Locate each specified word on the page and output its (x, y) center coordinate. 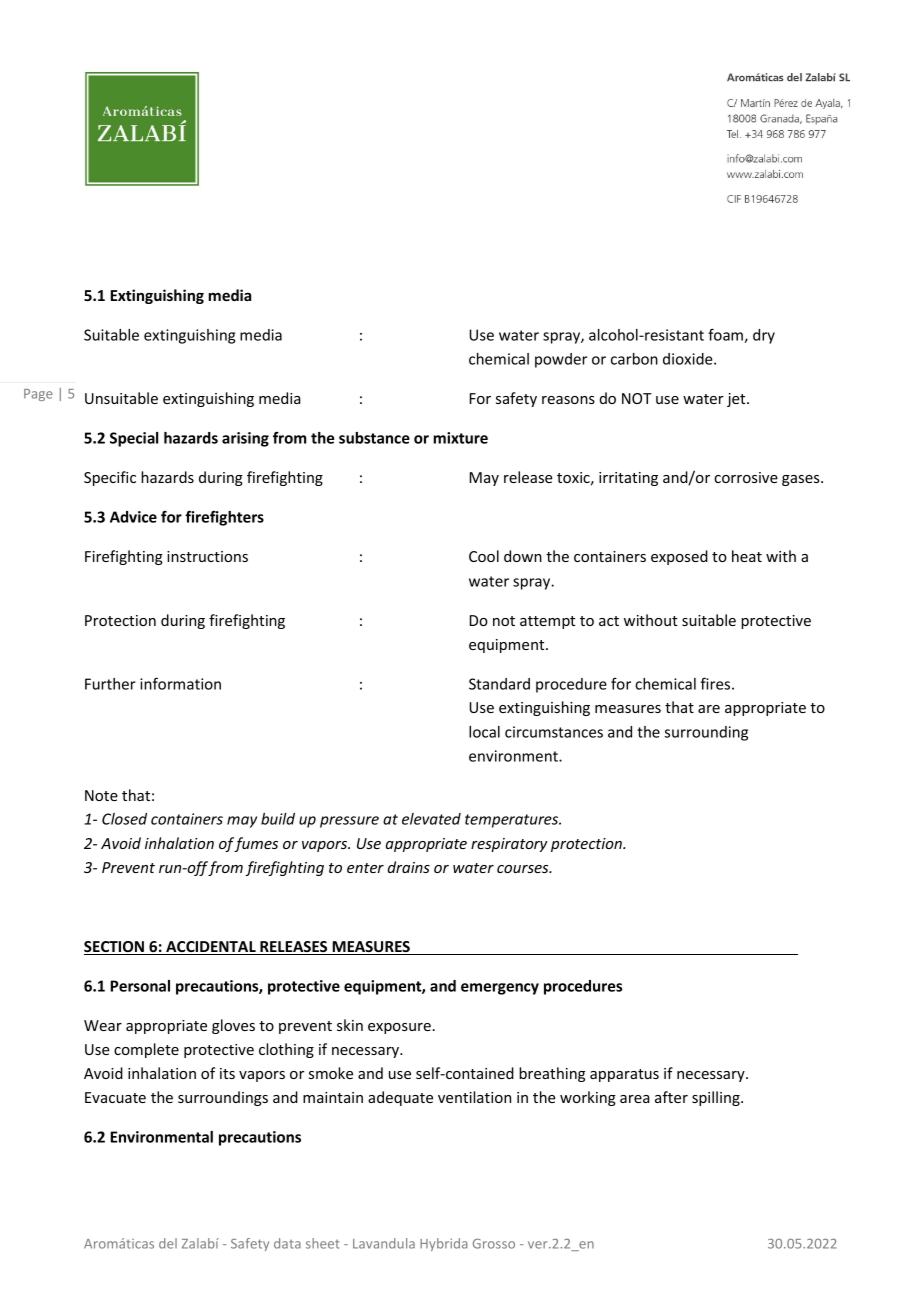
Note (101, 795)
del (168, 1243)
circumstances (554, 732)
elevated (431, 819)
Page (38, 395)
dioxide (689, 359)
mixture (460, 438)
